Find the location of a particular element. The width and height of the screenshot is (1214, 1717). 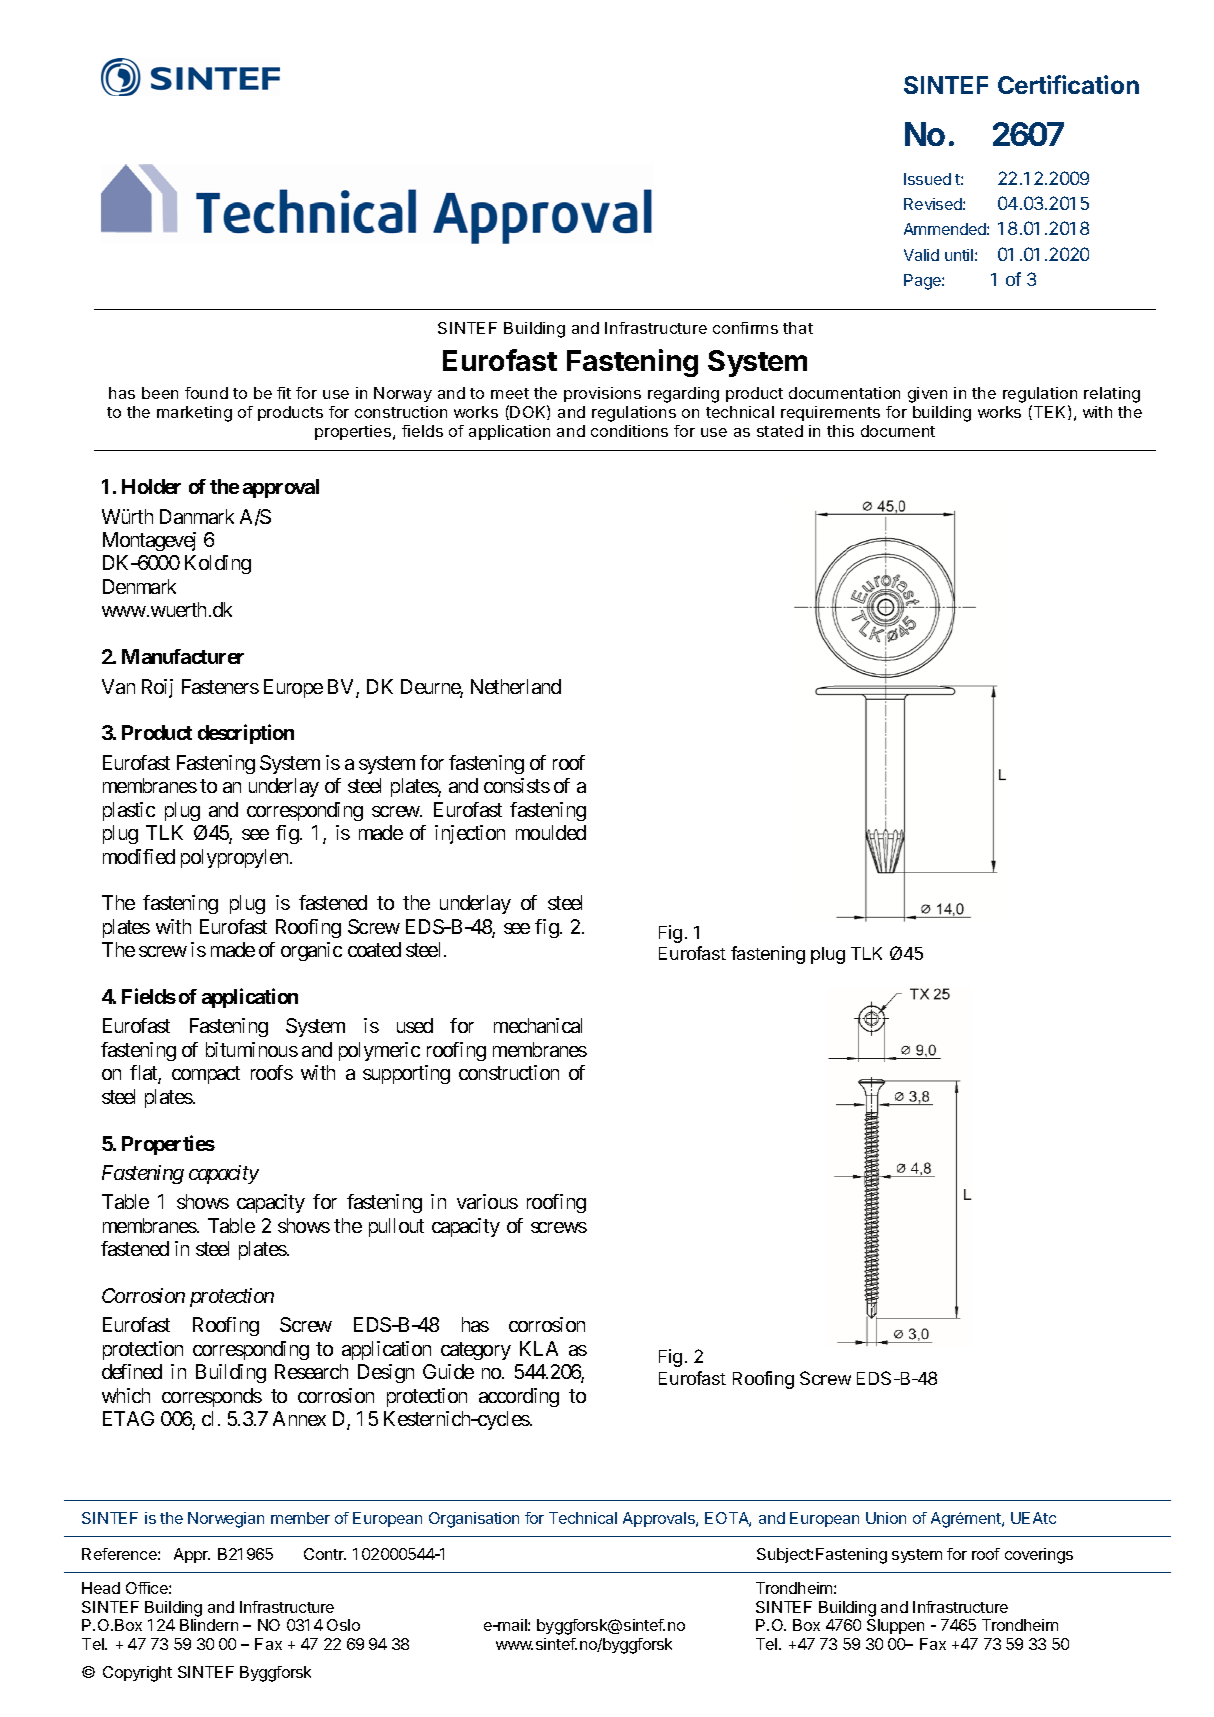

mechanical is located at coordinates (538, 1025).
